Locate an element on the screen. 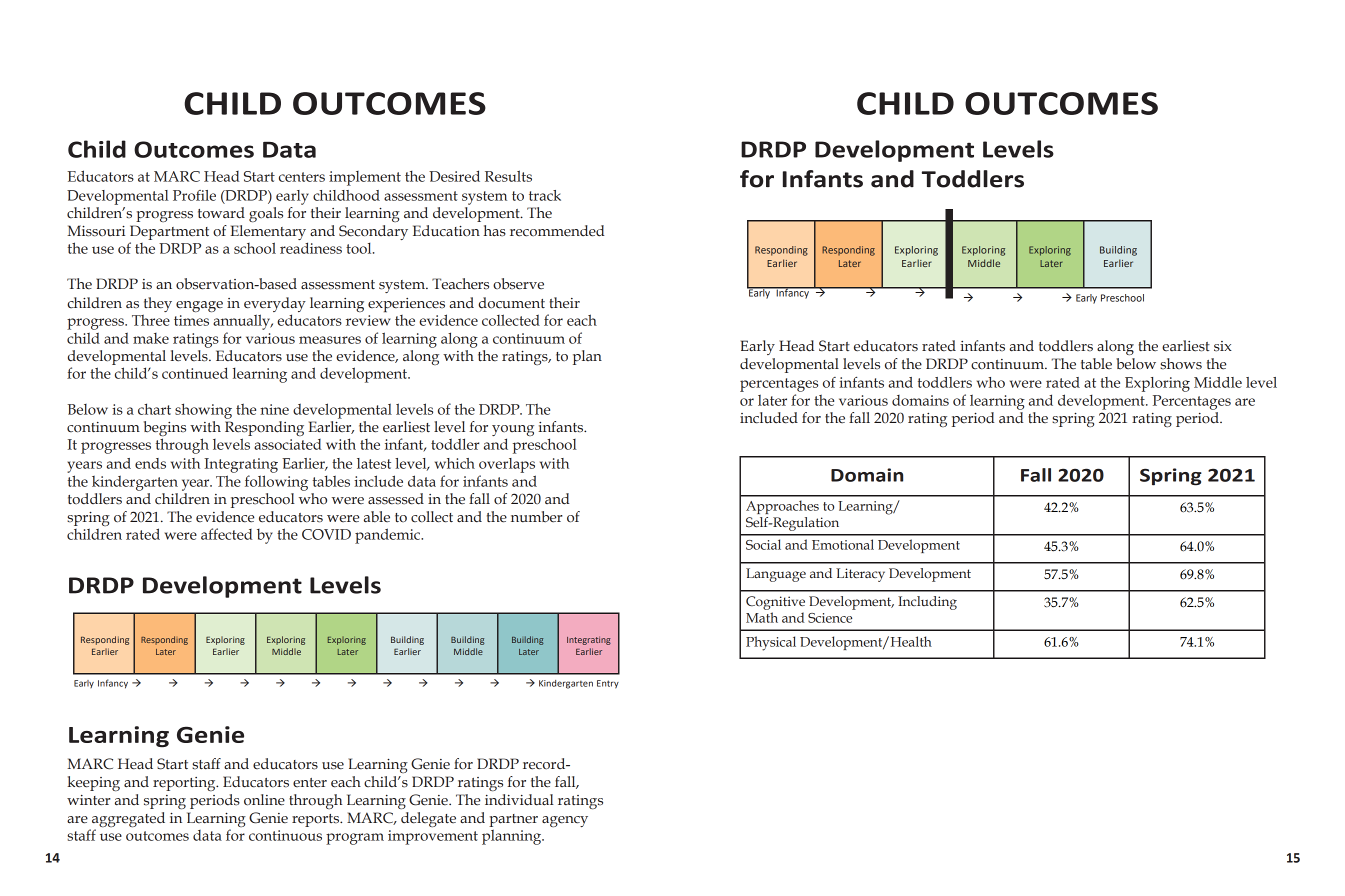  six is located at coordinates (1223, 346).
